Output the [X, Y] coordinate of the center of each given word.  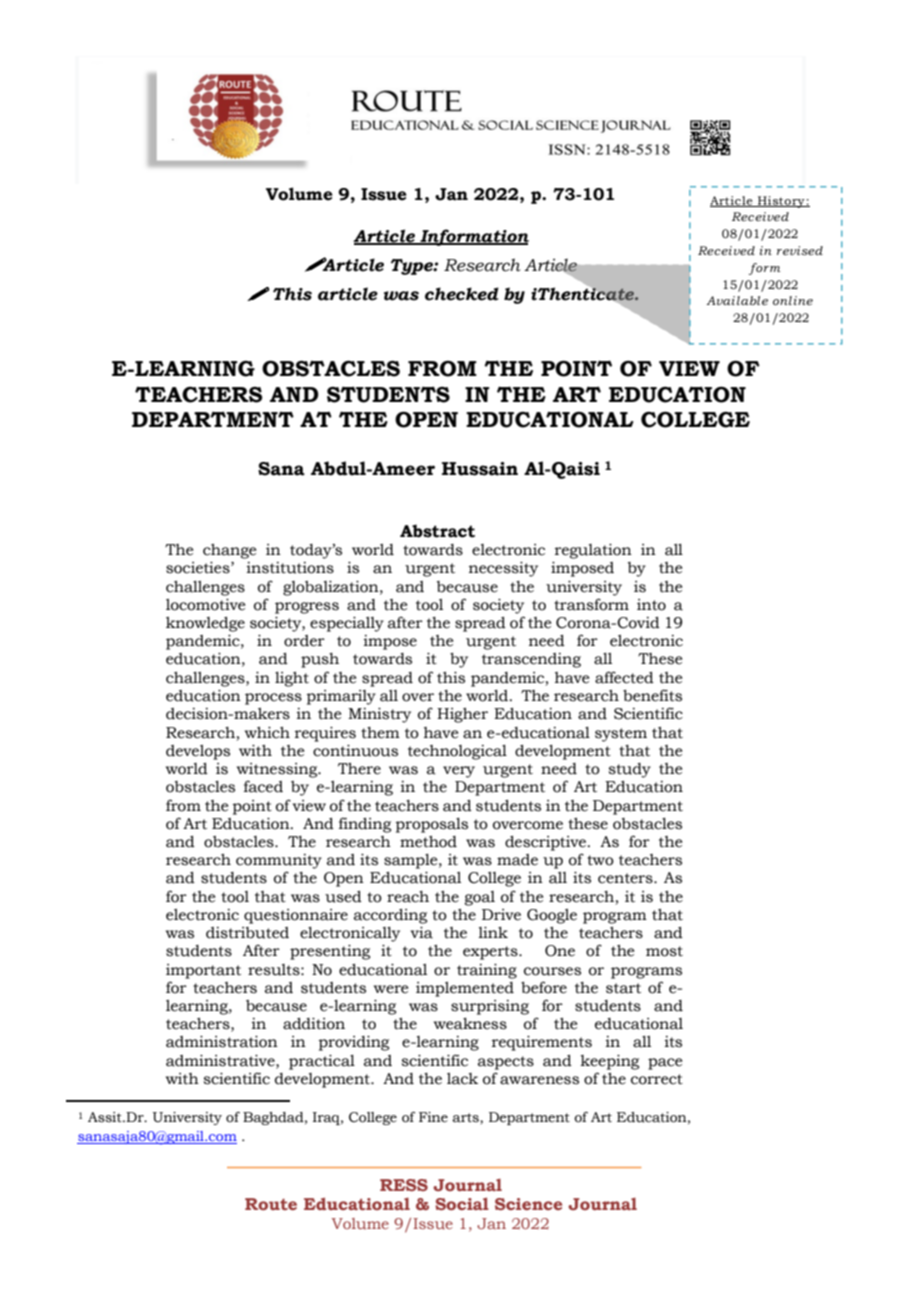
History [781, 202]
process [273, 699]
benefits [652, 695]
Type [413, 267]
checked [462, 294]
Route [271, 1204]
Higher [462, 715]
